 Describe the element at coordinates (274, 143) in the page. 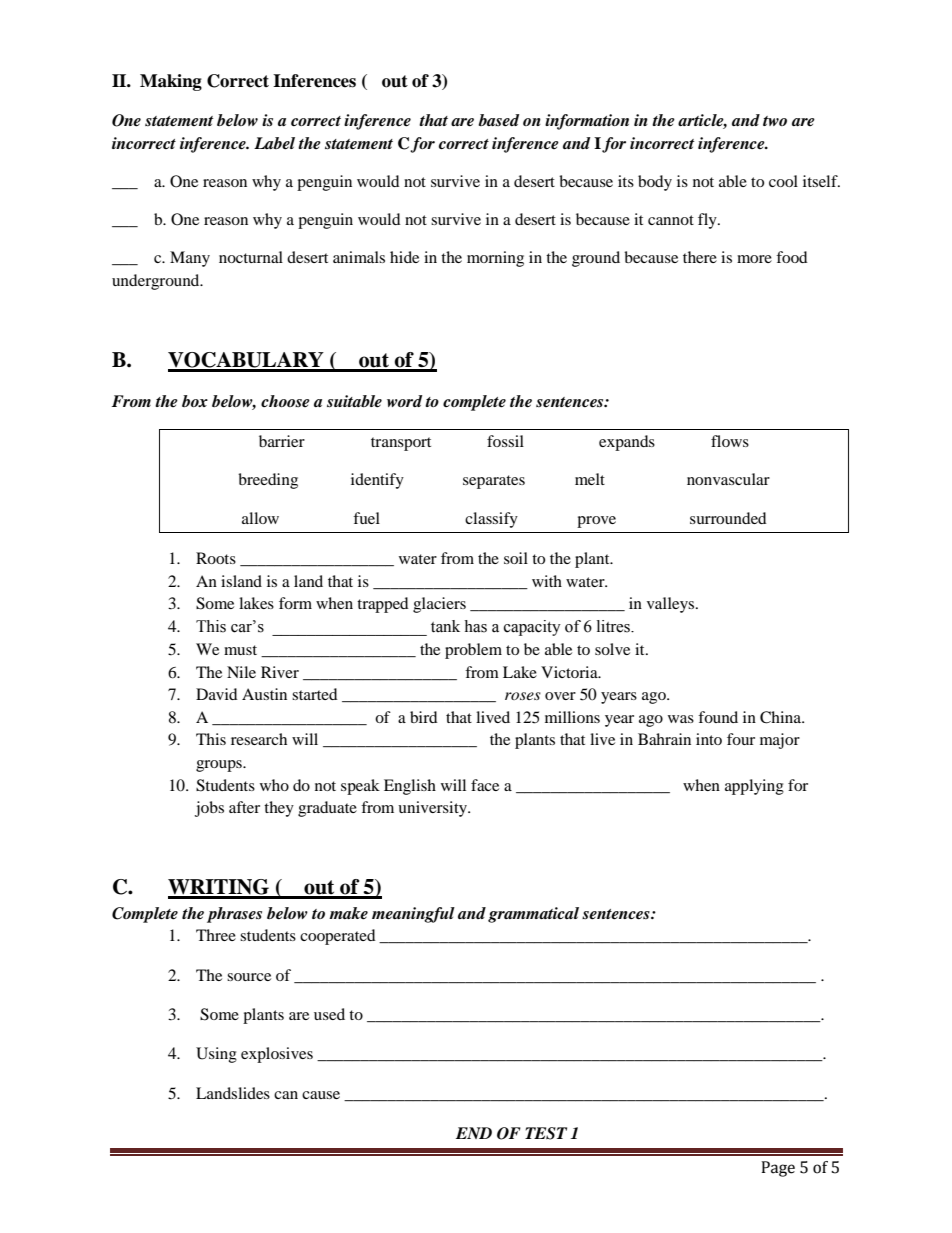

I see `Label` at that location.
